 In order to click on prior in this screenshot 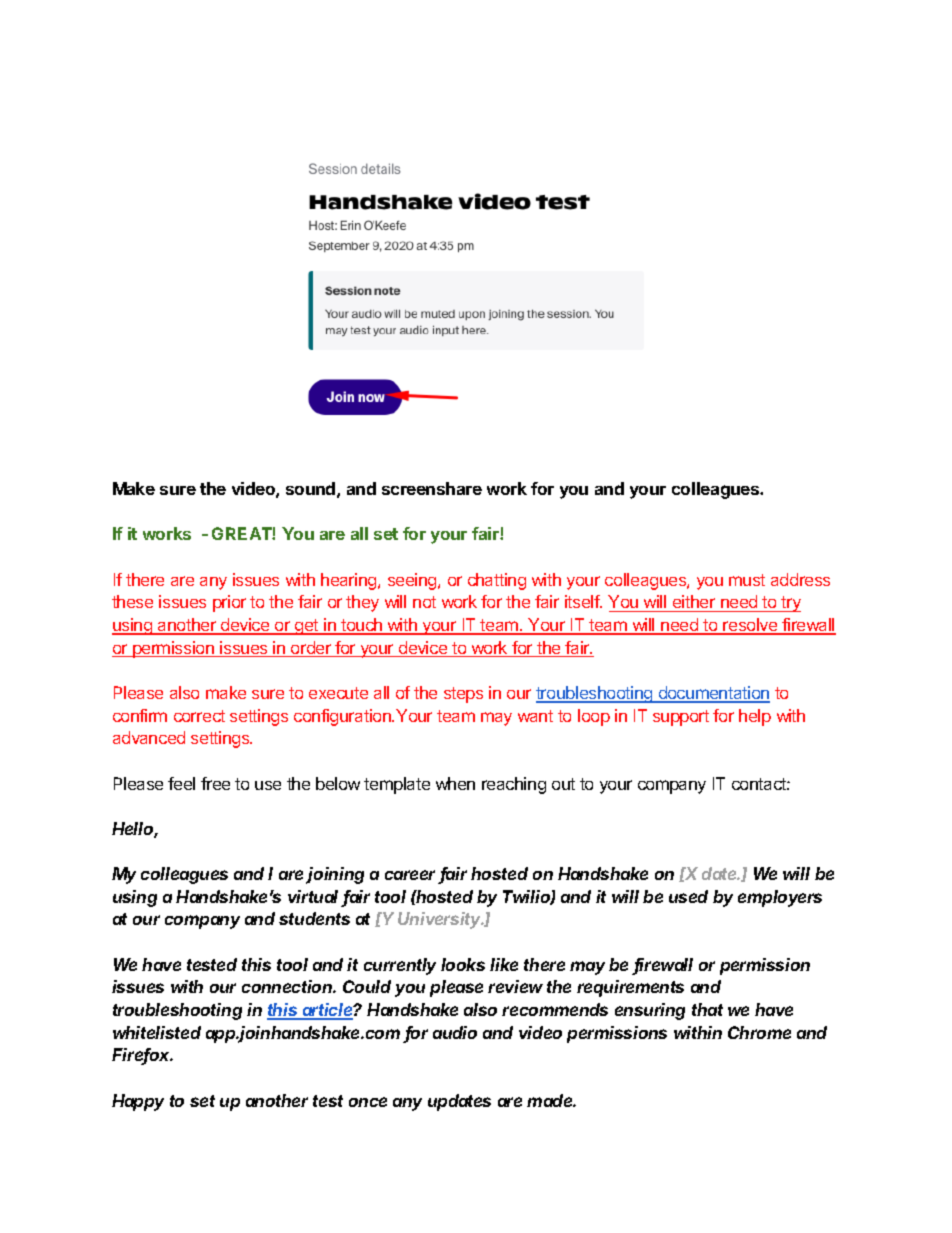, I will do `click(229, 603)`.
